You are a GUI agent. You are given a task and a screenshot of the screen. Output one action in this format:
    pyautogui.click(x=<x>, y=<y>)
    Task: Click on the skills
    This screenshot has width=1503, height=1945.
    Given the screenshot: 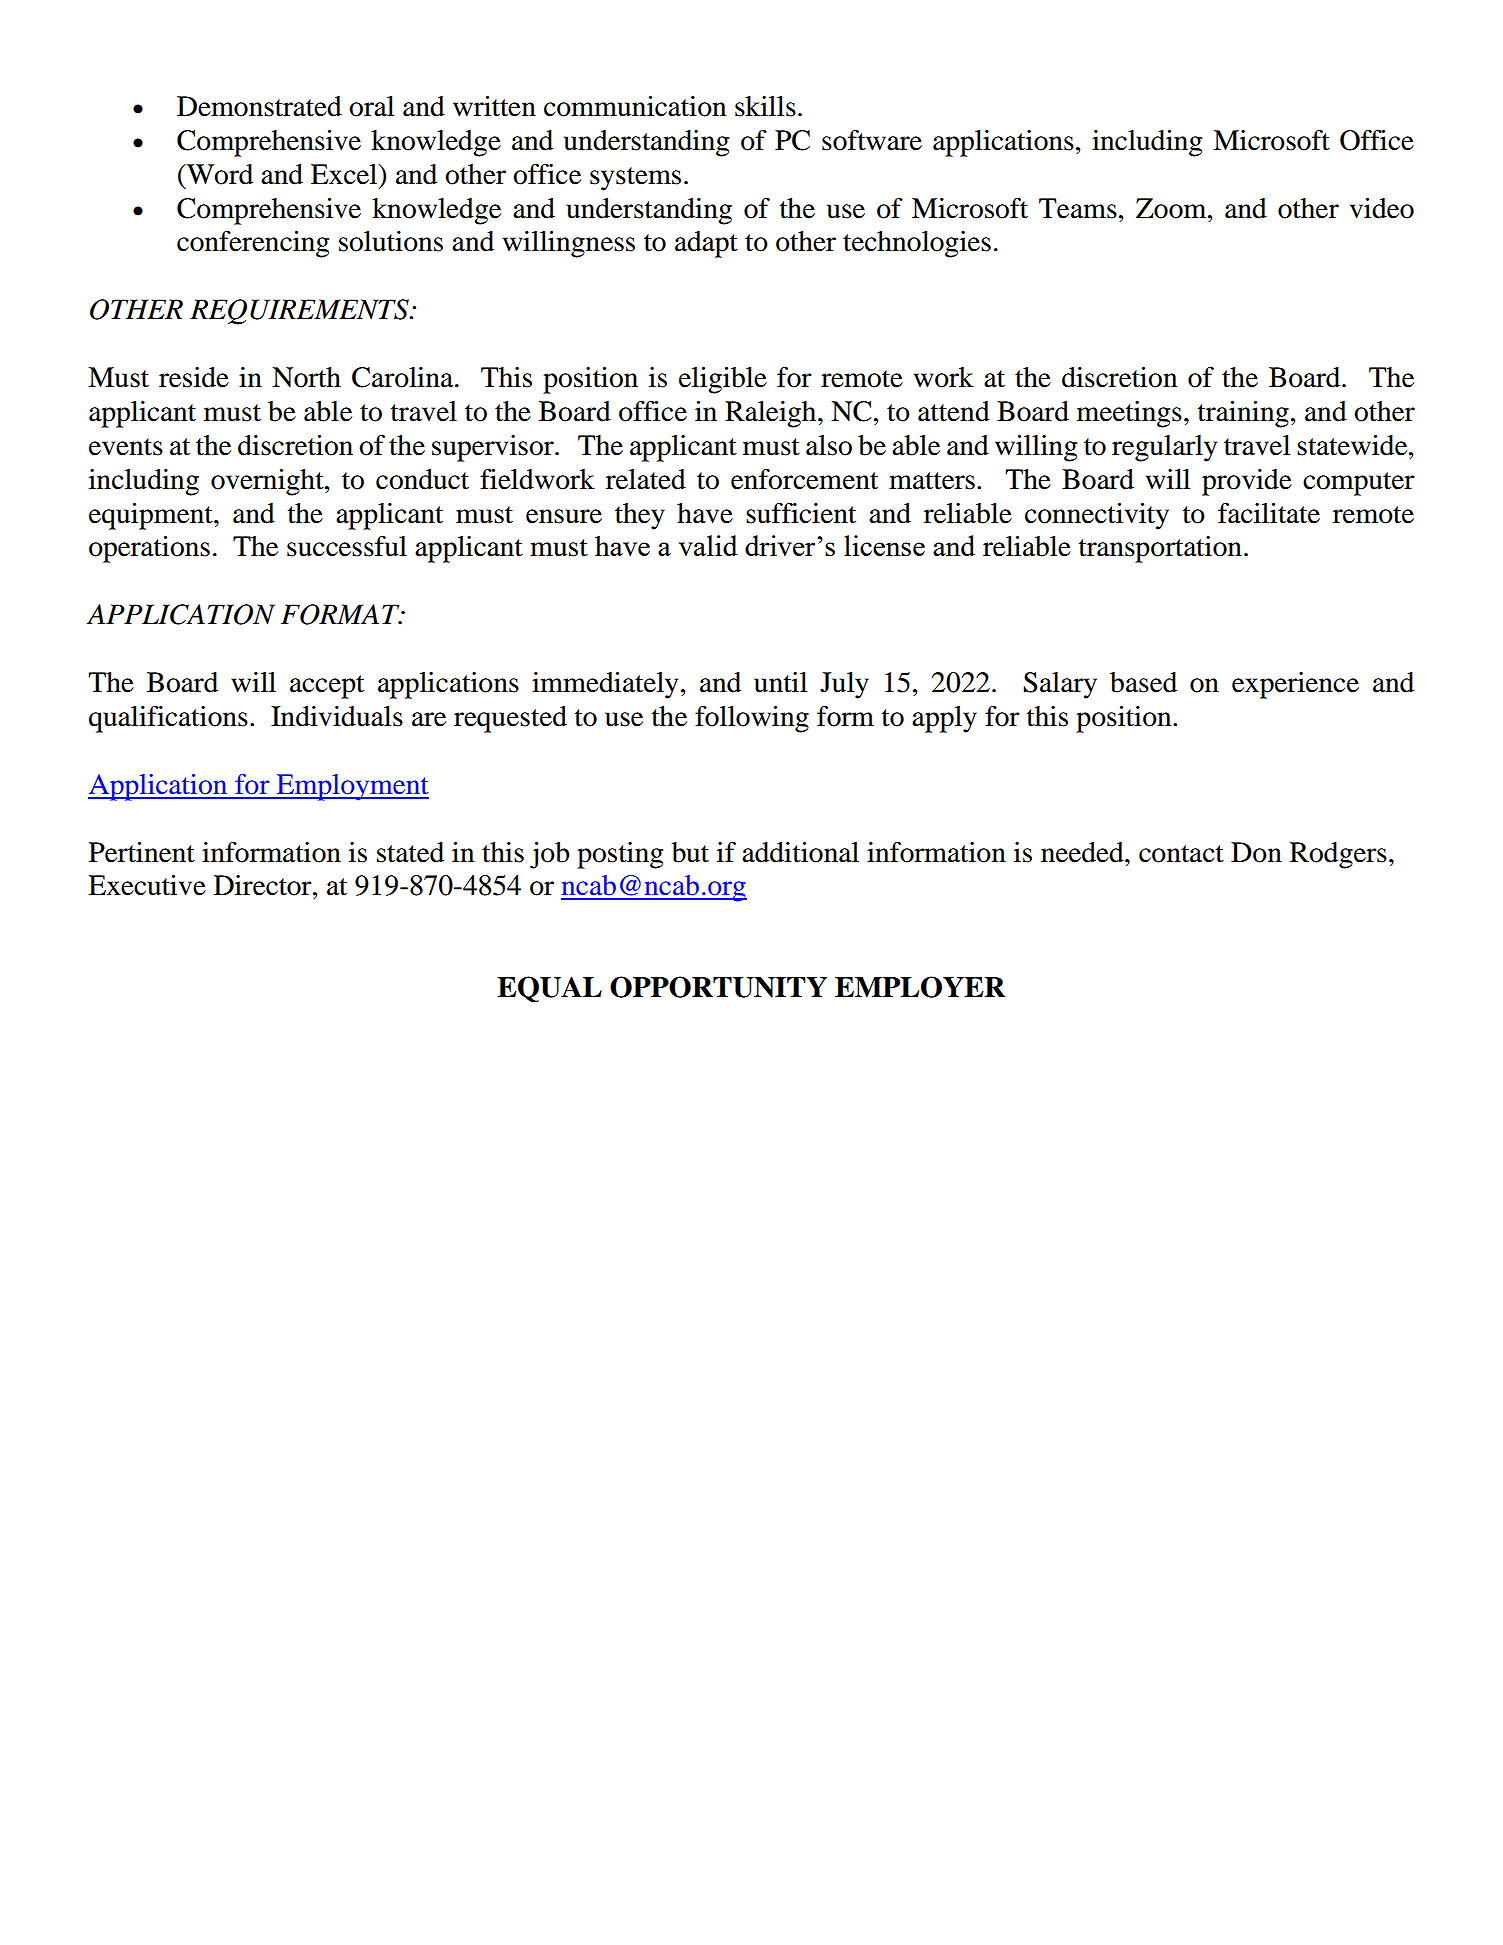 What is the action you would take?
    pyautogui.click(x=765, y=106)
